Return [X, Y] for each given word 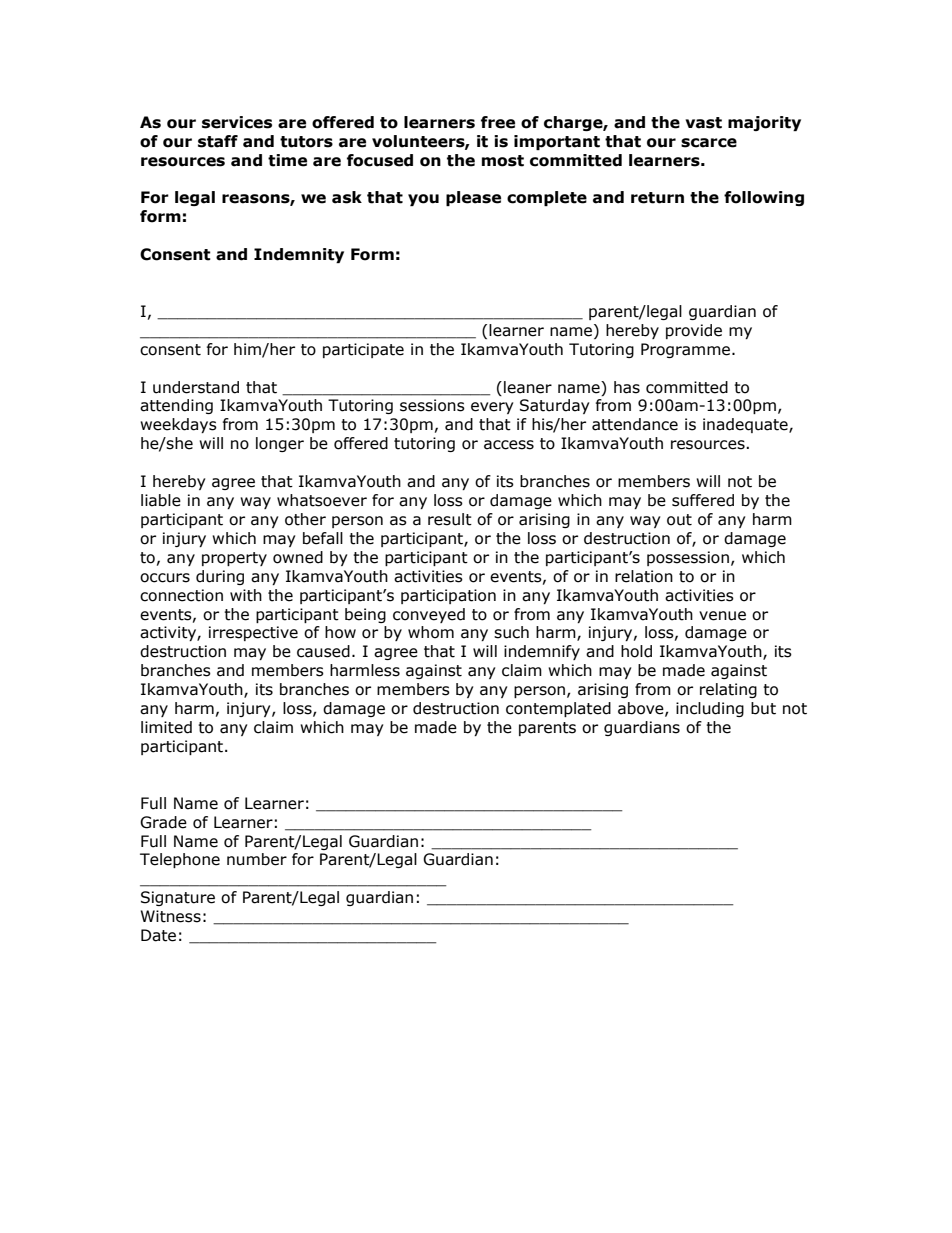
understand [196, 387]
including [710, 709]
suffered [703, 500]
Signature [178, 898]
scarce [709, 143]
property [234, 559]
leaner [528, 387]
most [503, 161]
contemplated [558, 709]
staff [218, 141]
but [763, 708]
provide [694, 331]
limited [166, 727]
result [450, 519]
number [257, 859]
